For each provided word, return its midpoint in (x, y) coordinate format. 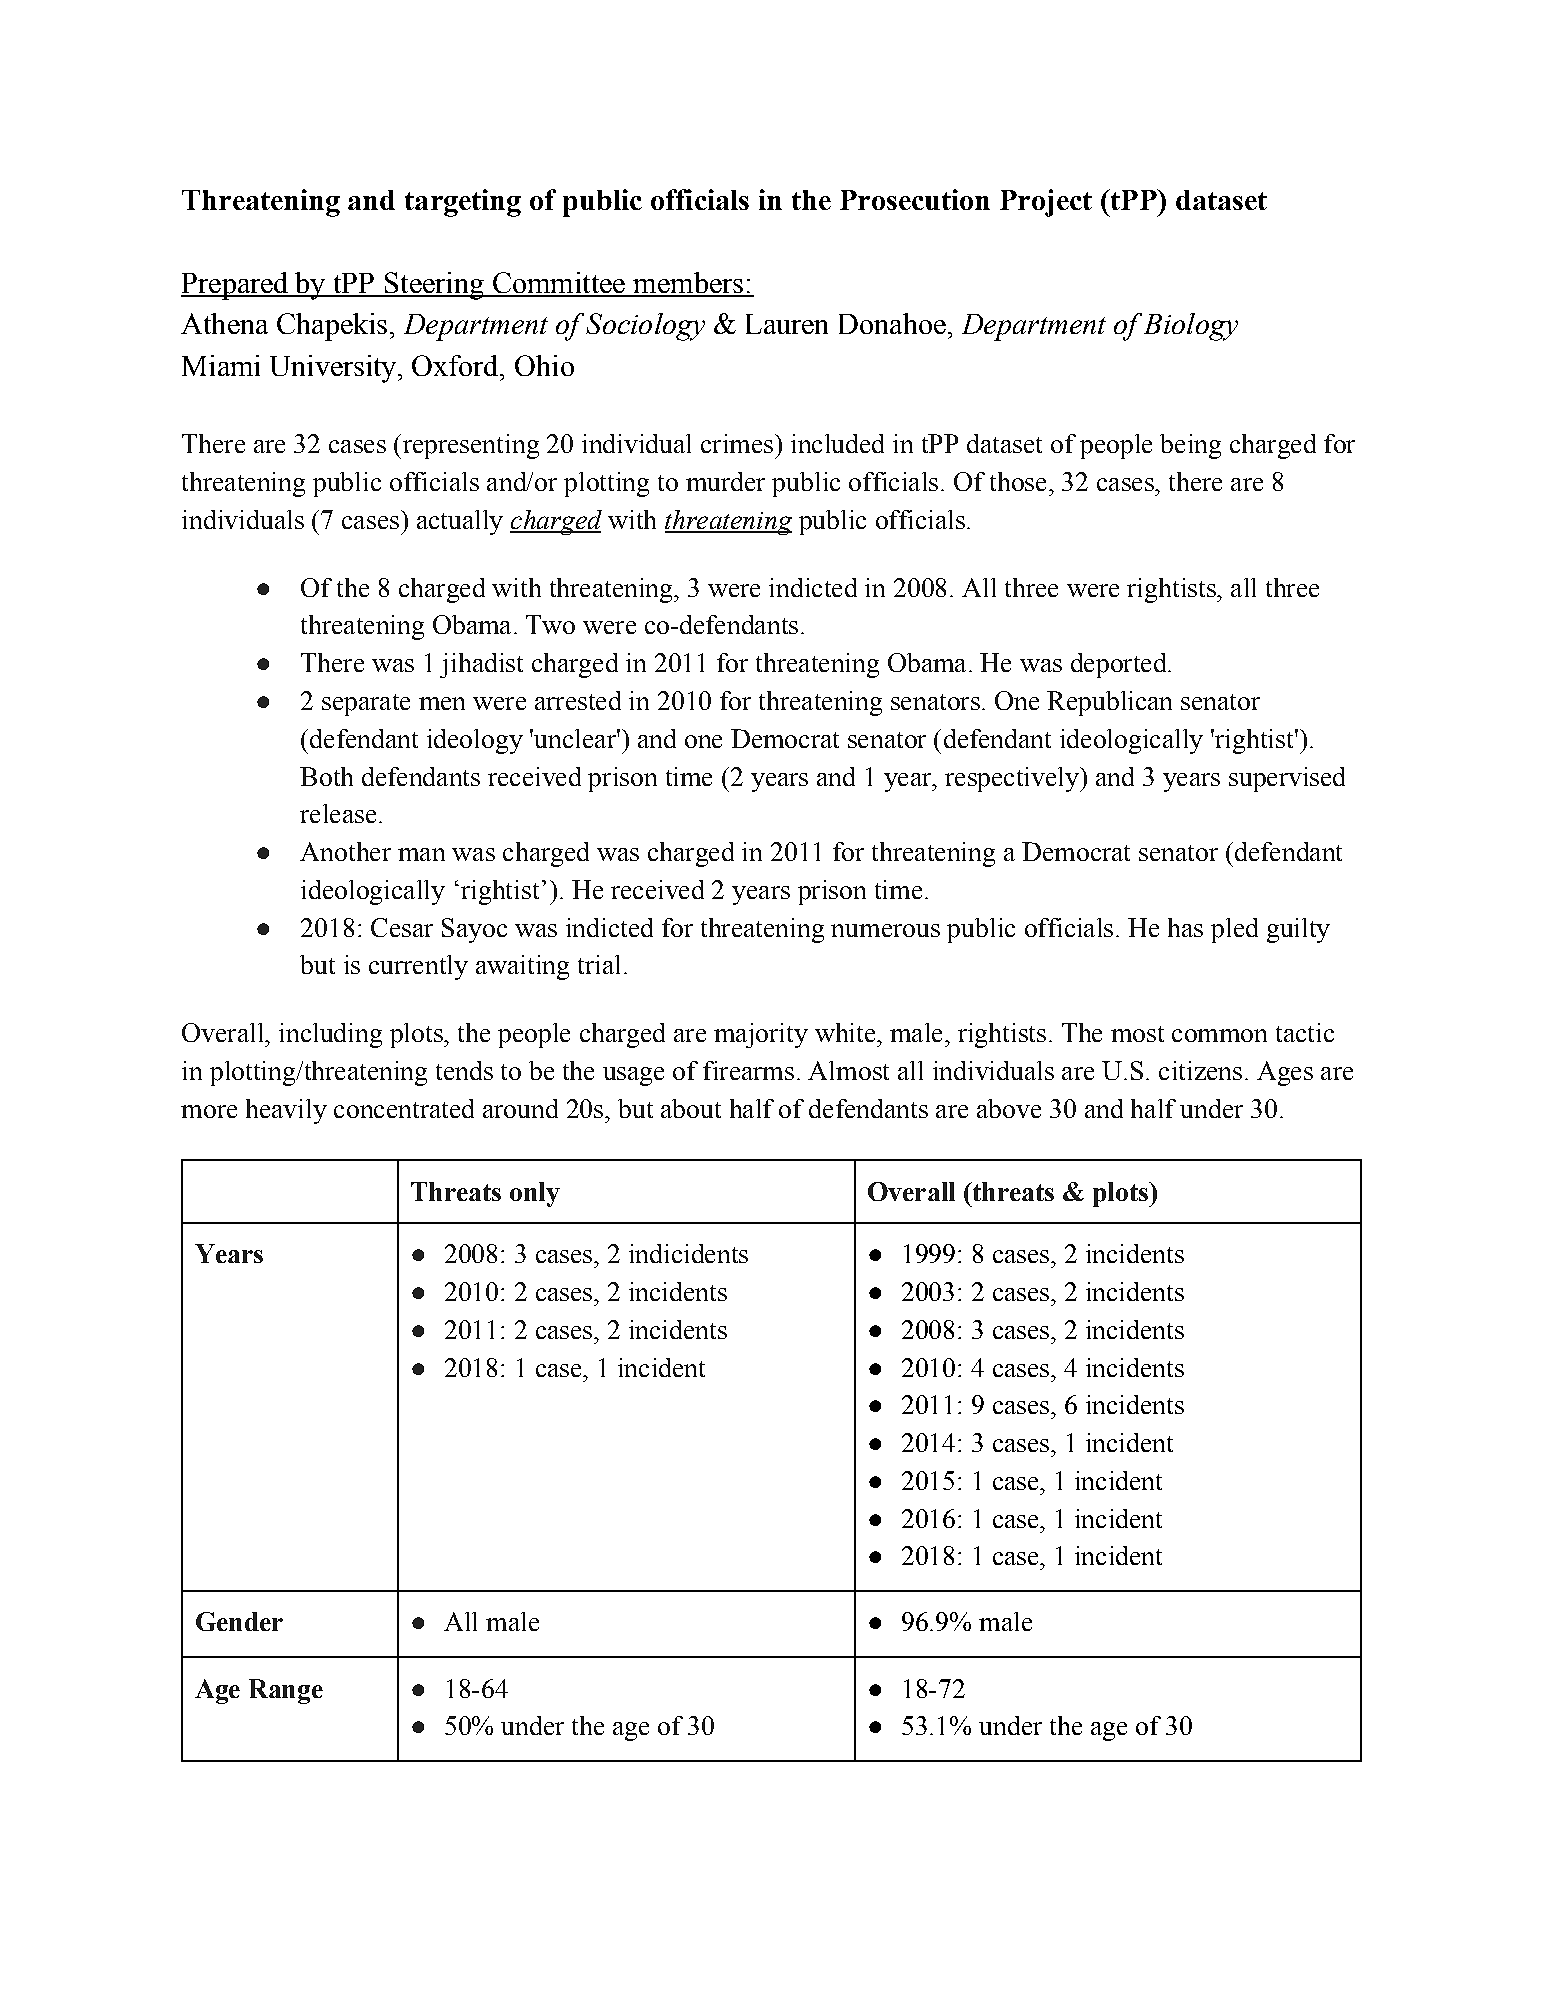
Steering (434, 286)
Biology (1191, 327)
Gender (239, 1621)
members (688, 284)
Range (286, 1691)
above (1009, 1108)
